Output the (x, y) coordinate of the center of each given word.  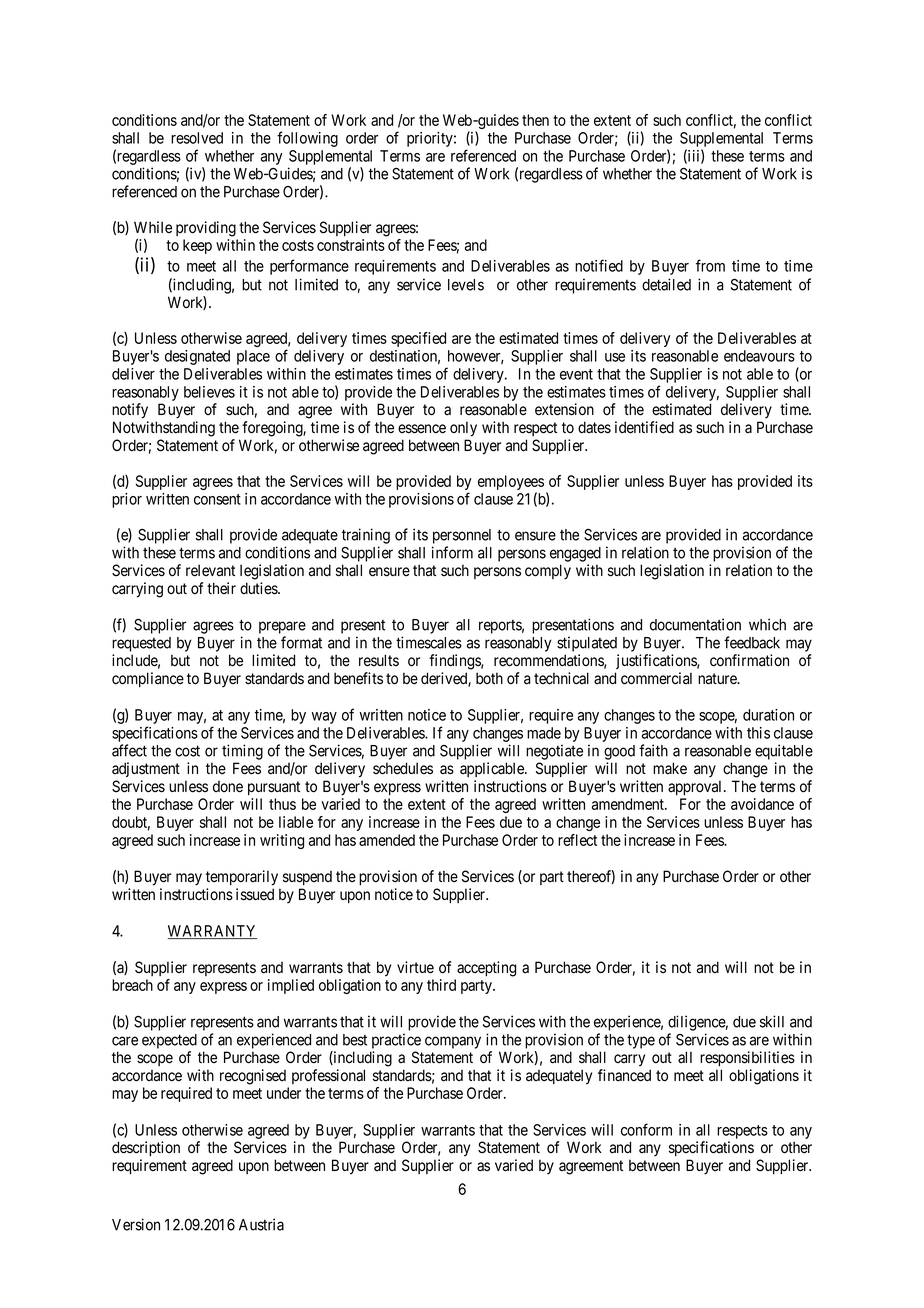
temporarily (242, 878)
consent (217, 499)
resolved (197, 138)
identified (644, 427)
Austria (261, 1224)
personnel (462, 536)
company (453, 1042)
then (535, 120)
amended (387, 840)
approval (696, 787)
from (710, 265)
